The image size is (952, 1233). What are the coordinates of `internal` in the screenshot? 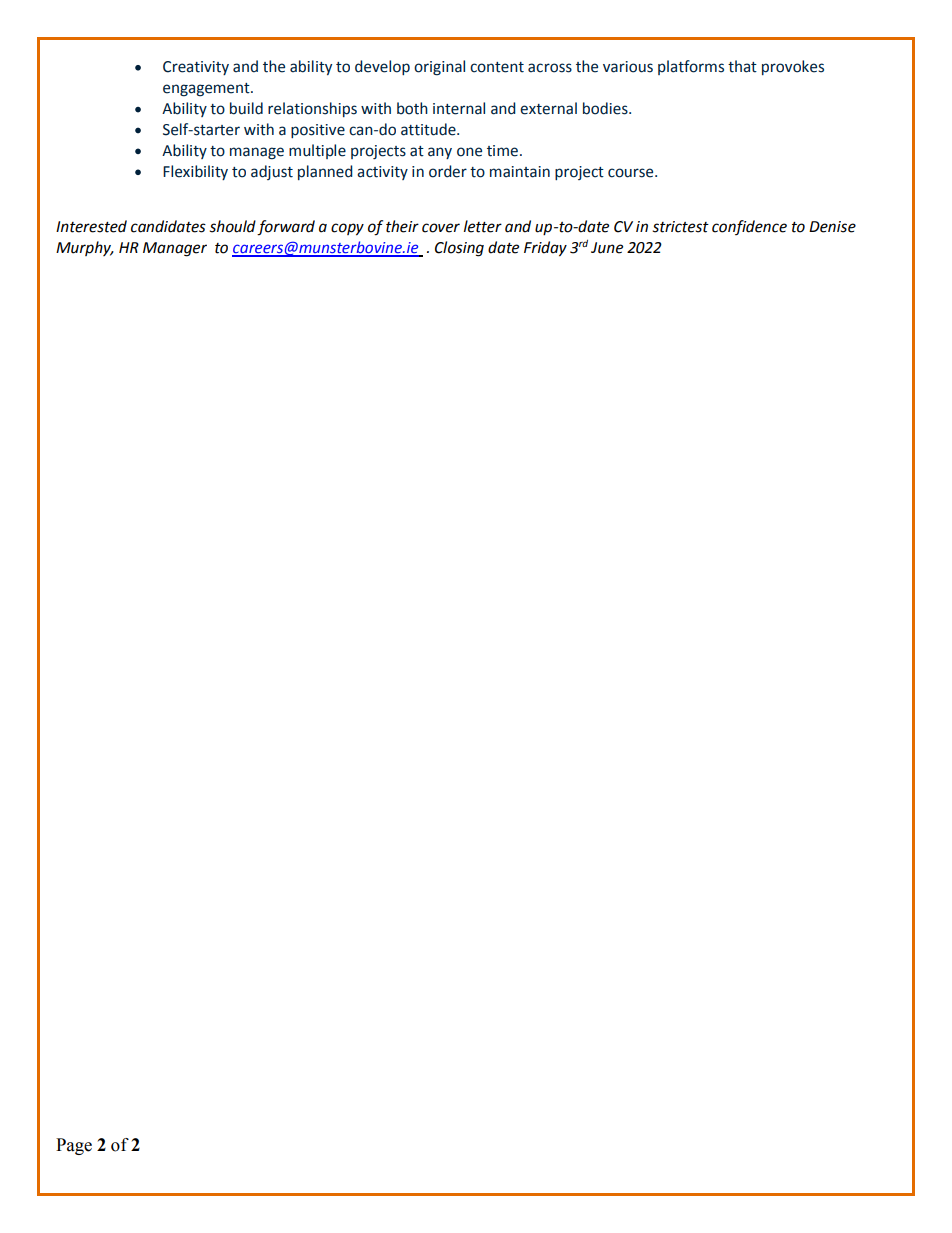 It's located at (459, 108).
